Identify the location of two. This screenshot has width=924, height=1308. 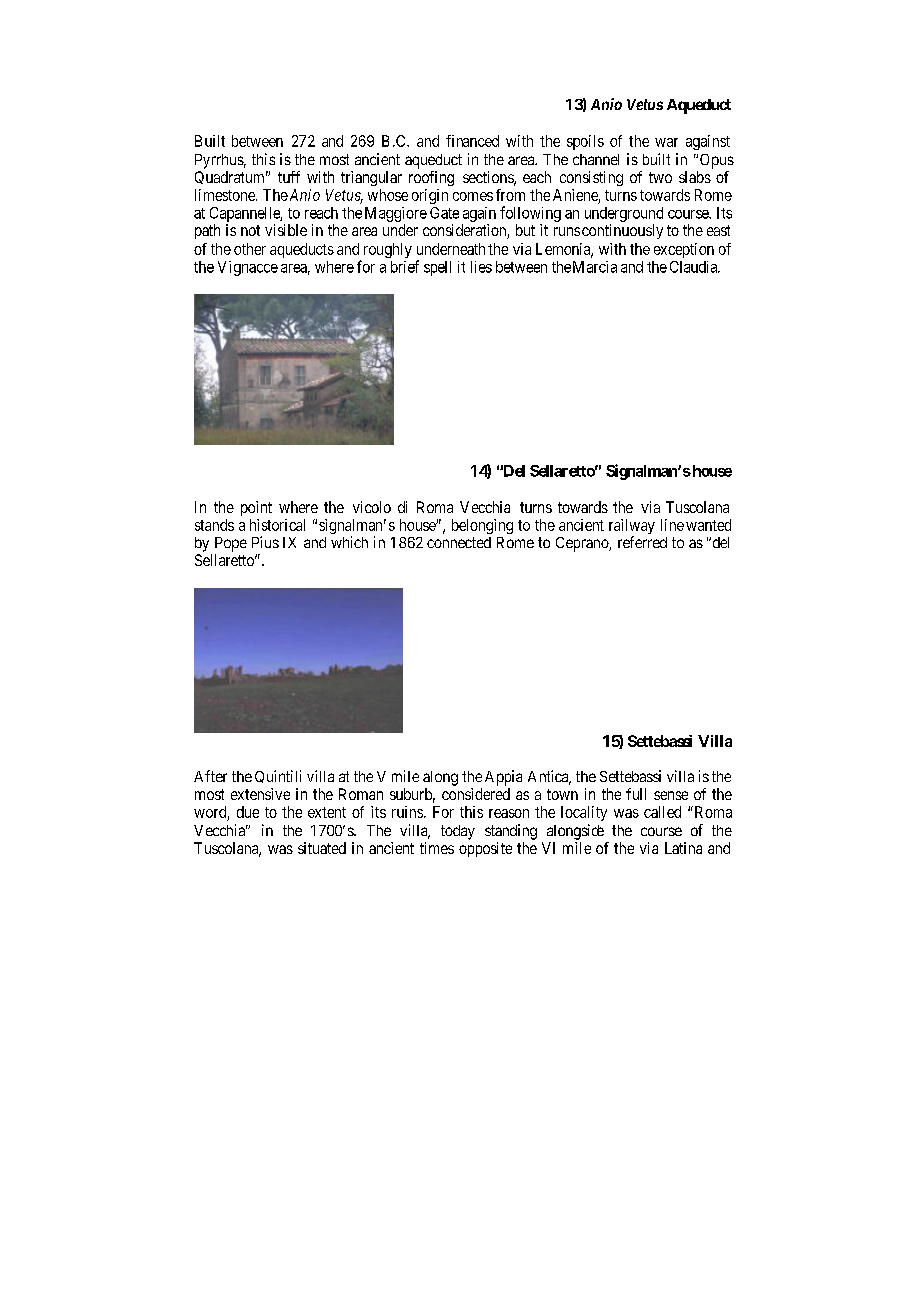
(660, 177).
